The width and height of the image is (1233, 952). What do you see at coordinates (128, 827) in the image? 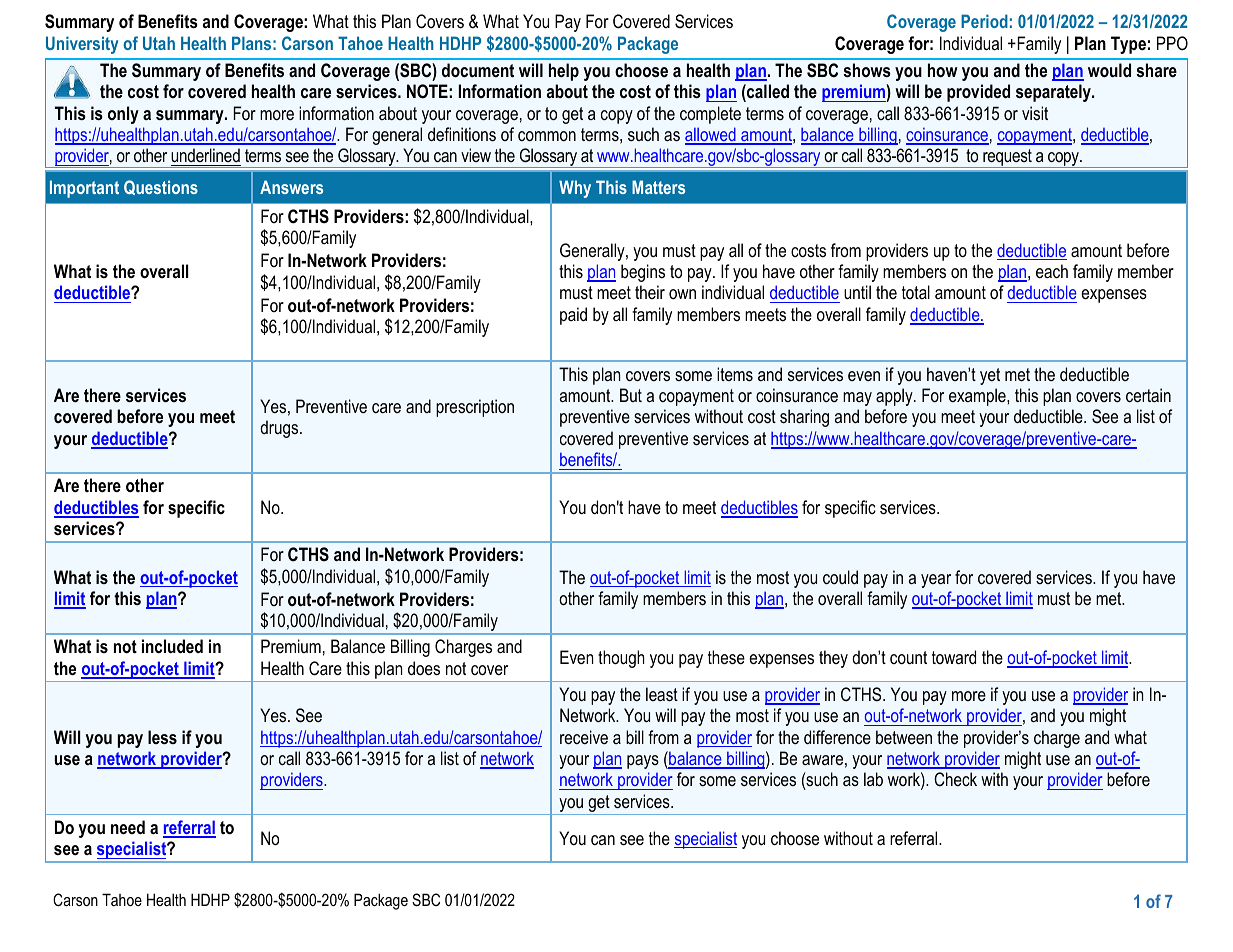
I see `need` at bounding box center [128, 827].
